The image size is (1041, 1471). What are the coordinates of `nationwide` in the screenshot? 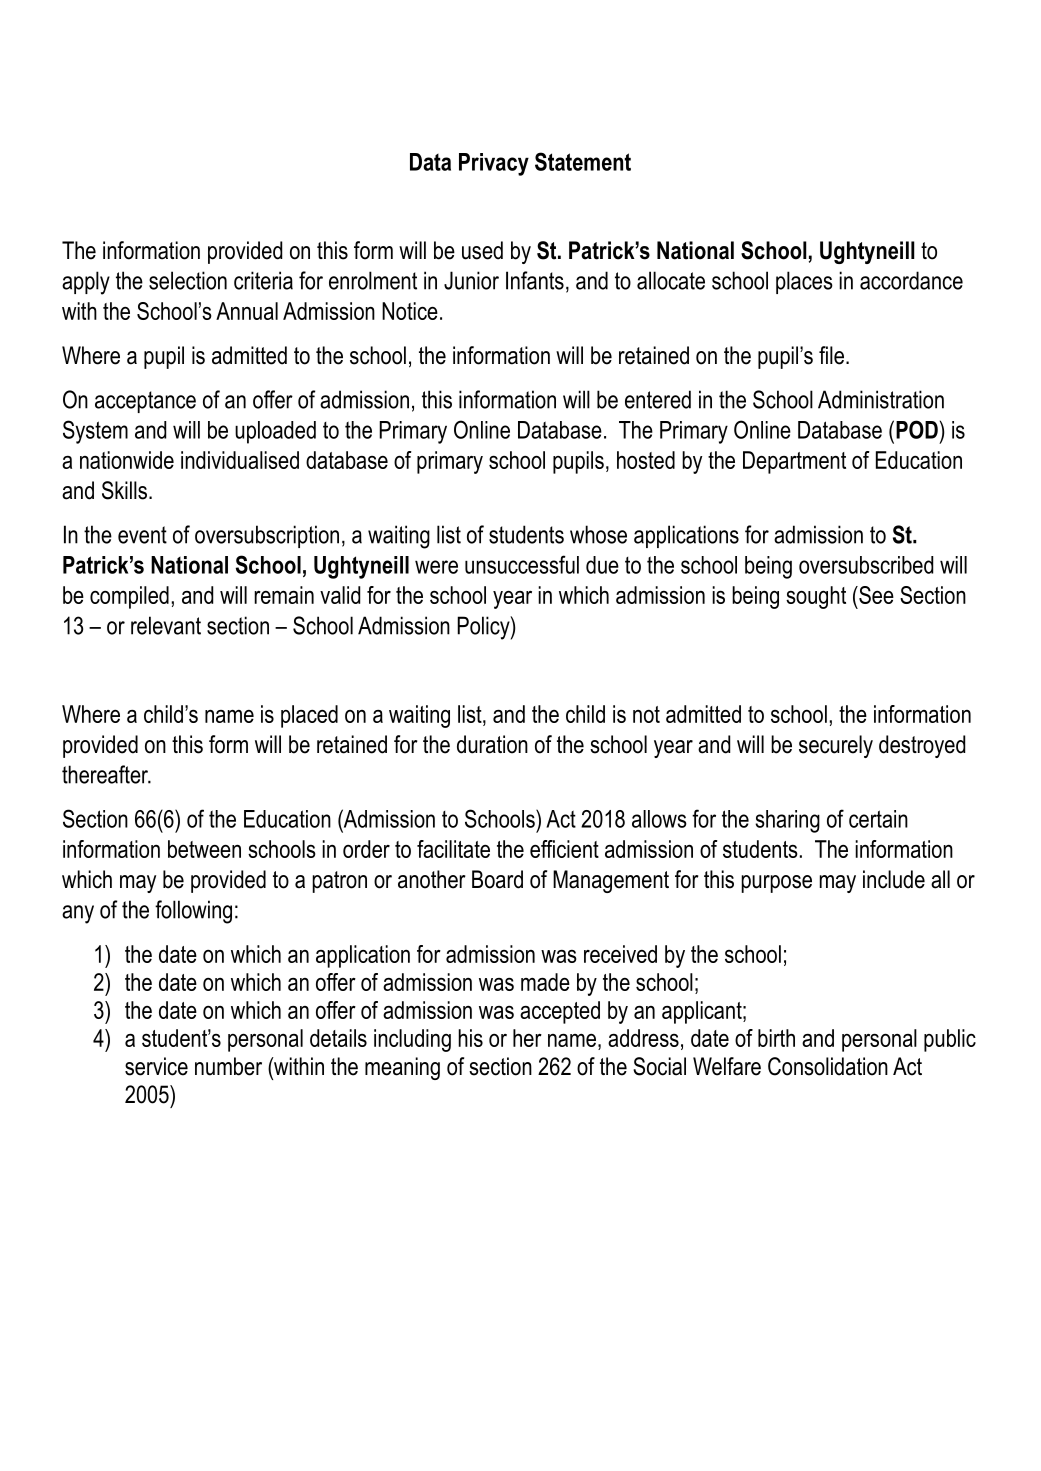 It's located at (127, 460).
